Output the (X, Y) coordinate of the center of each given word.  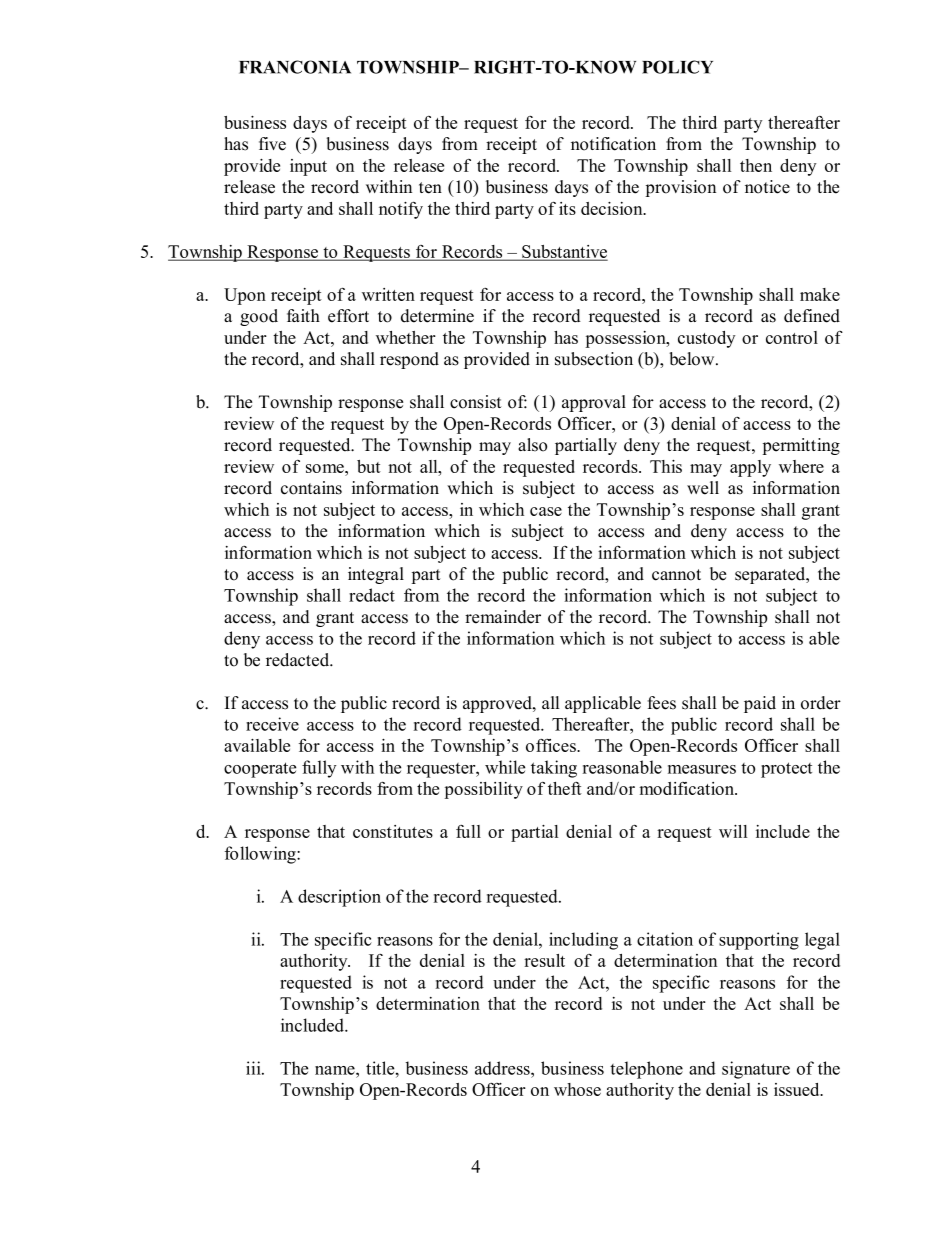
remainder (503, 617)
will (733, 831)
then (756, 165)
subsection (594, 359)
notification (613, 144)
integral (376, 575)
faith (303, 315)
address (503, 1068)
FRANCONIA (295, 67)
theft (565, 788)
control (792, 337)
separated (771, 575)
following (261, 855)
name (336, 1070)
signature (756, 1070)
